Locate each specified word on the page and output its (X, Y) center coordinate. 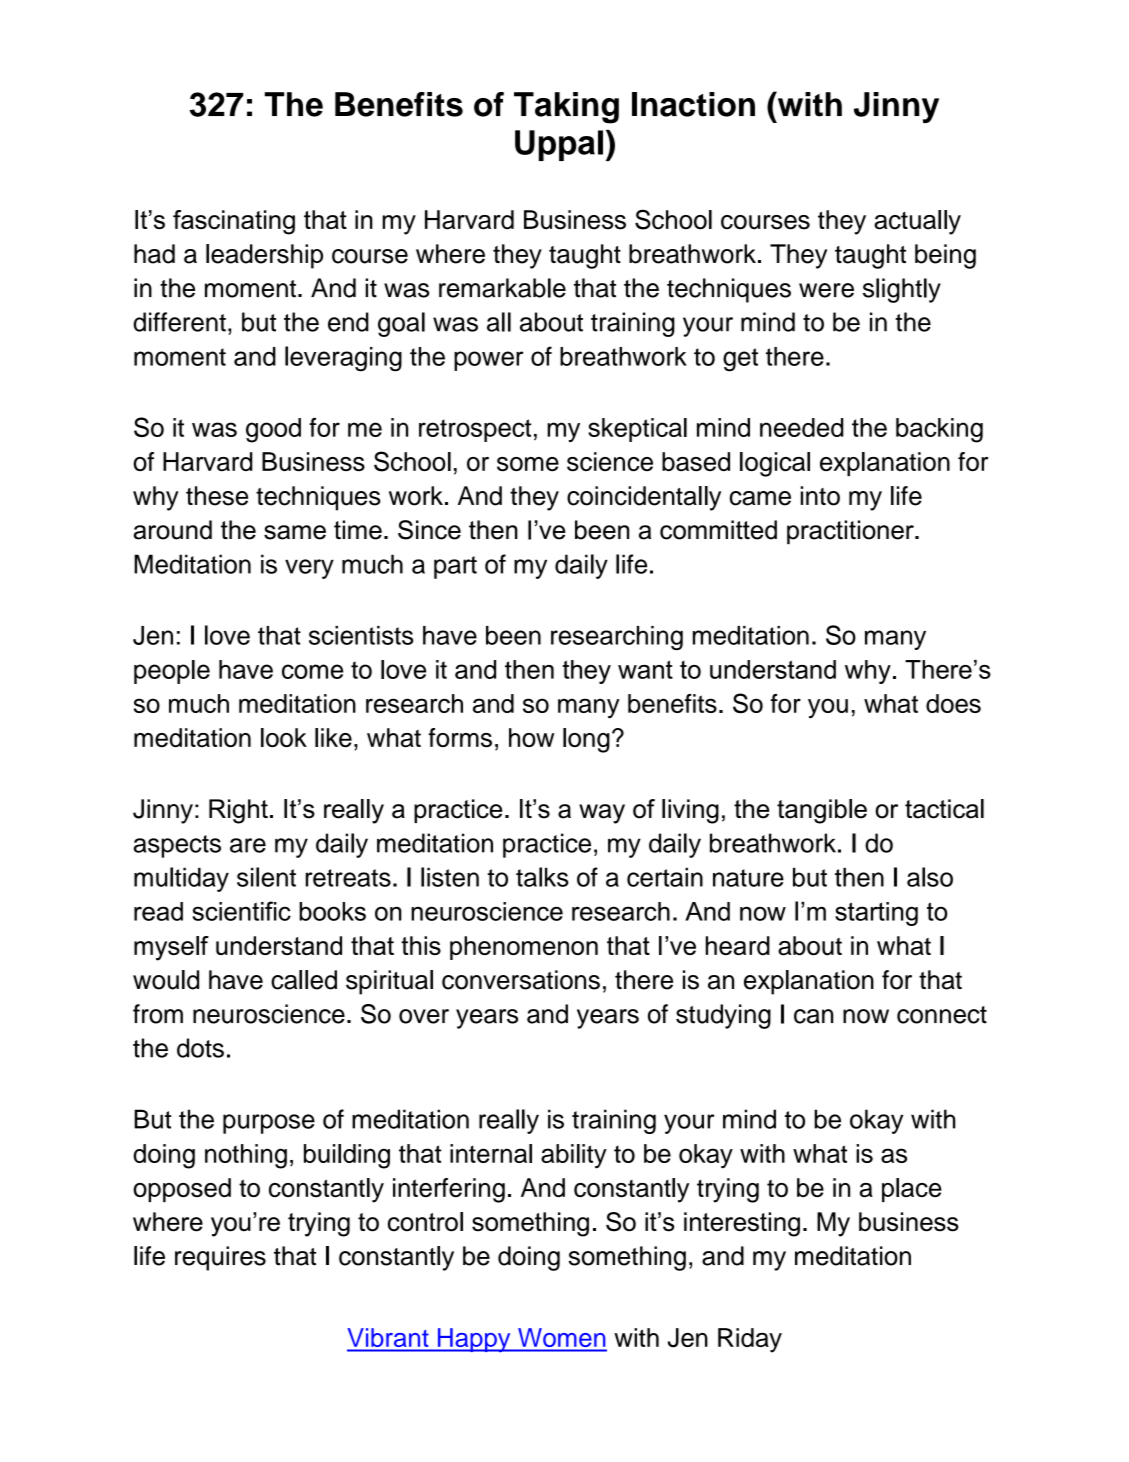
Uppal (559, 145)
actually (917, 222)
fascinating (234, 222)
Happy (474, 1340)
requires (220, 1258)
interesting (742, 1224)
